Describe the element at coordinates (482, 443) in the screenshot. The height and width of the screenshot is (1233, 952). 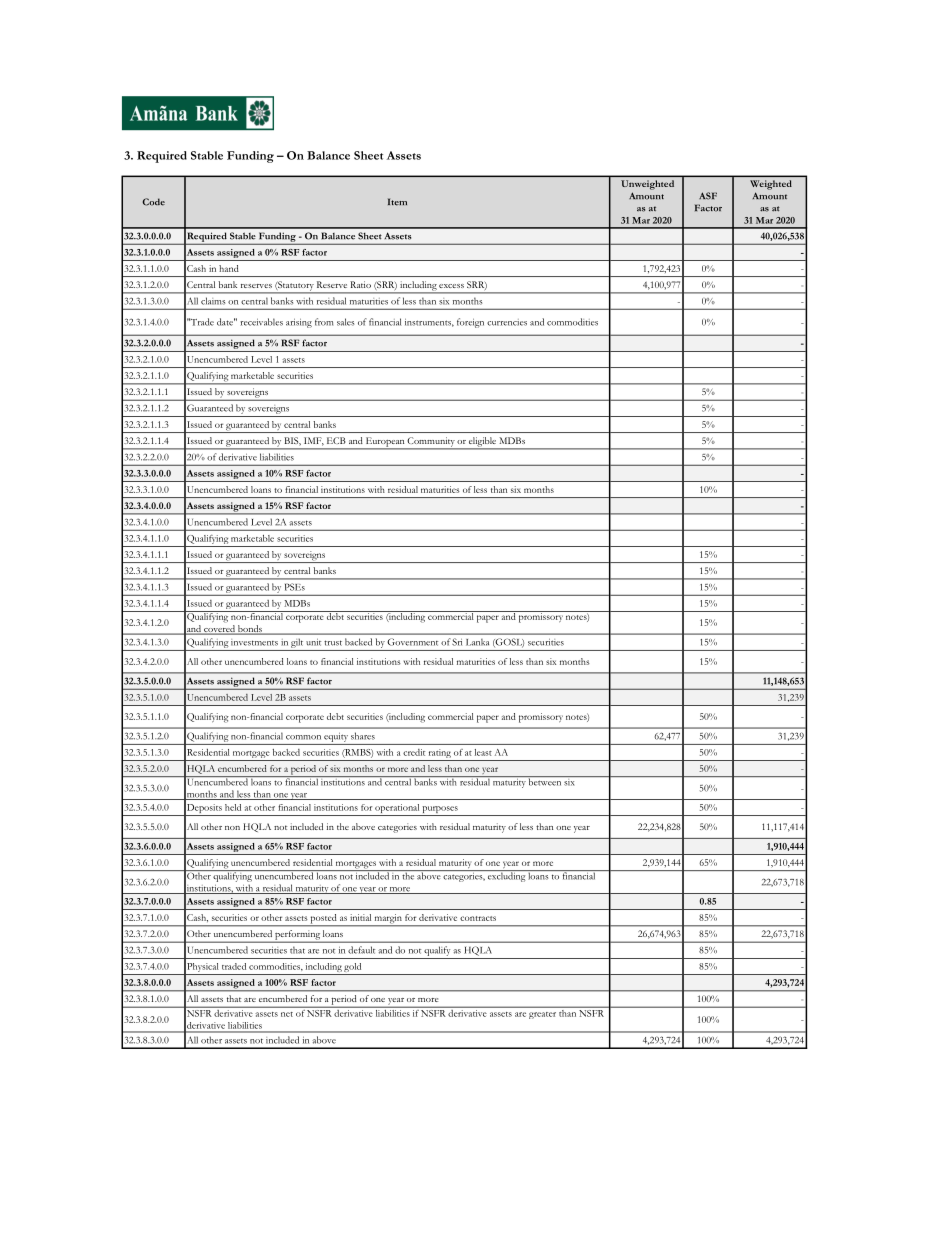
I see `eligible` at that location.
